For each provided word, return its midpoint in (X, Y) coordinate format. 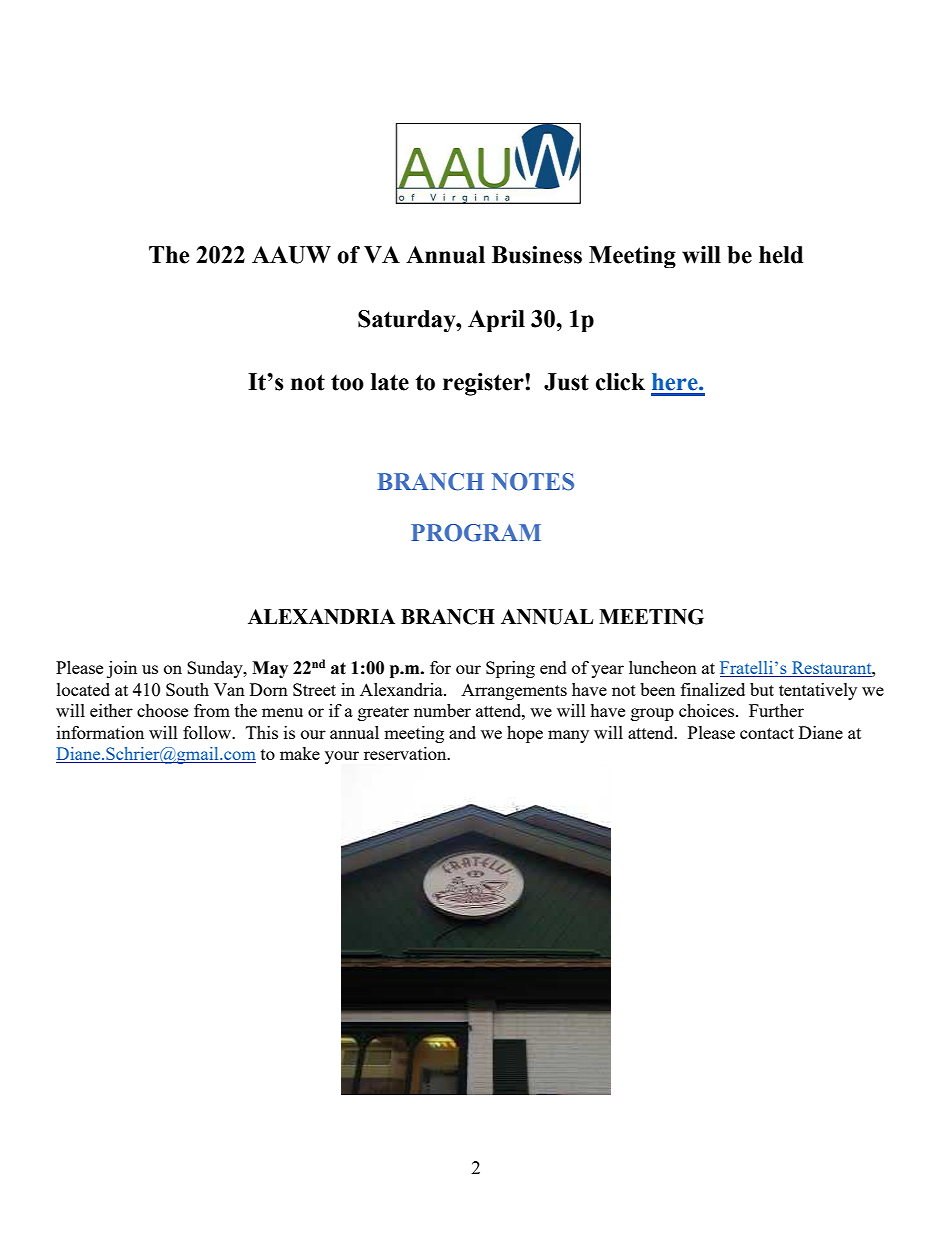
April (496, 321)
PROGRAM (476, 533)
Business (537, 255)
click (620, 382)
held (781, 255)
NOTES (533, 482)
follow (208, 732)
